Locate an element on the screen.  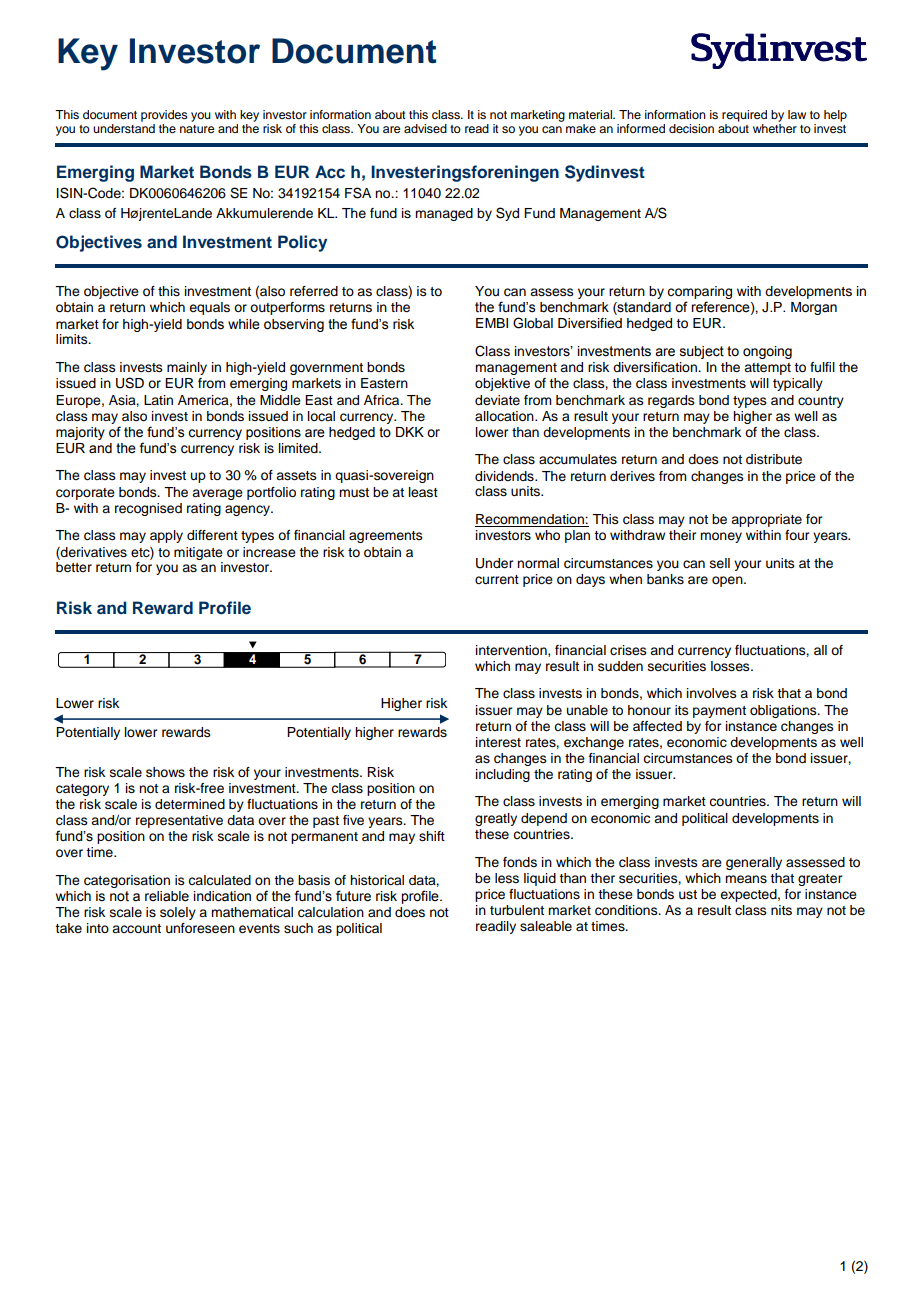
turbulent is located at coordinates (517, 910).
